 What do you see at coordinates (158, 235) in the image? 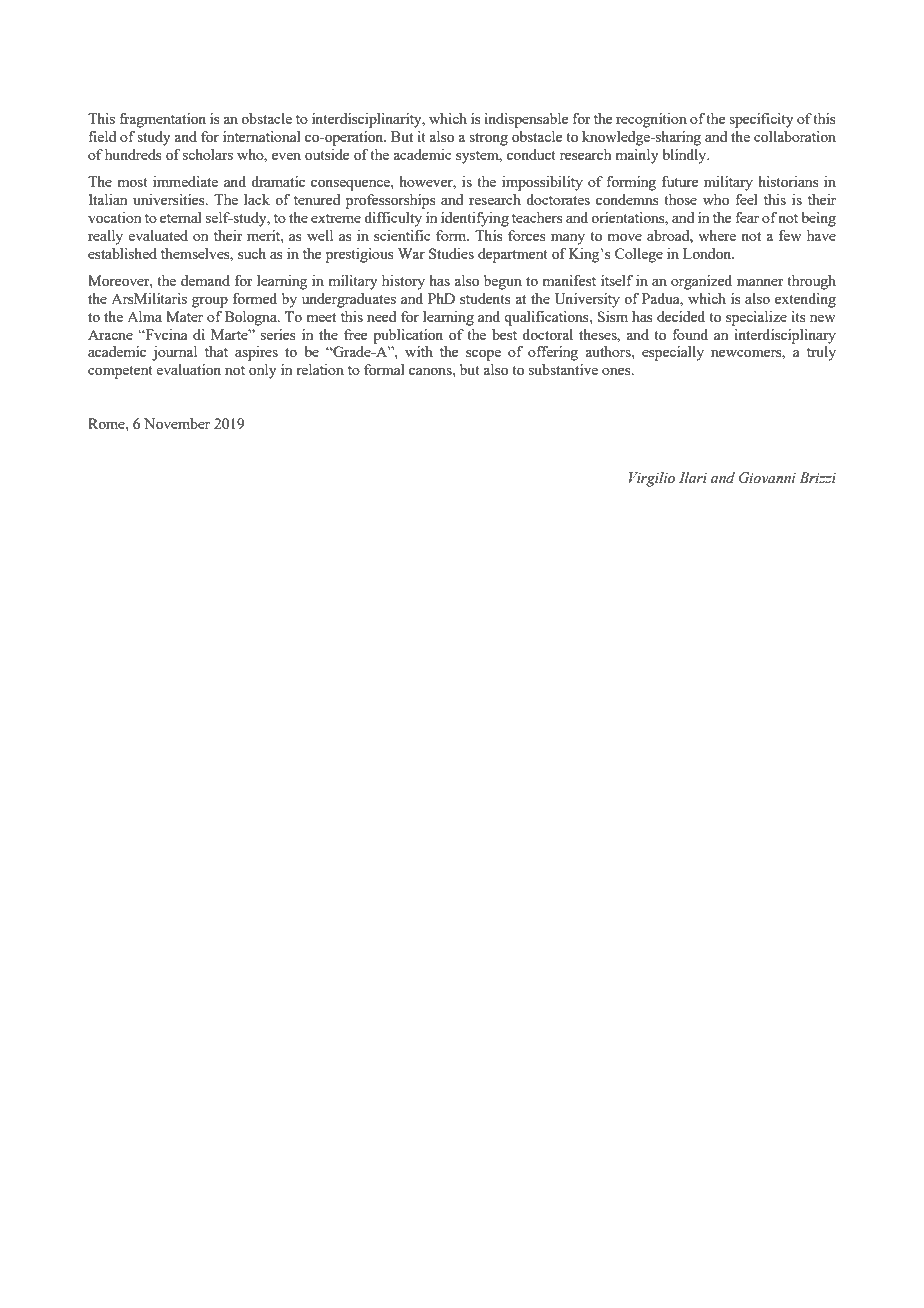
I see `evaluated` at bounding box center [158, 235].
